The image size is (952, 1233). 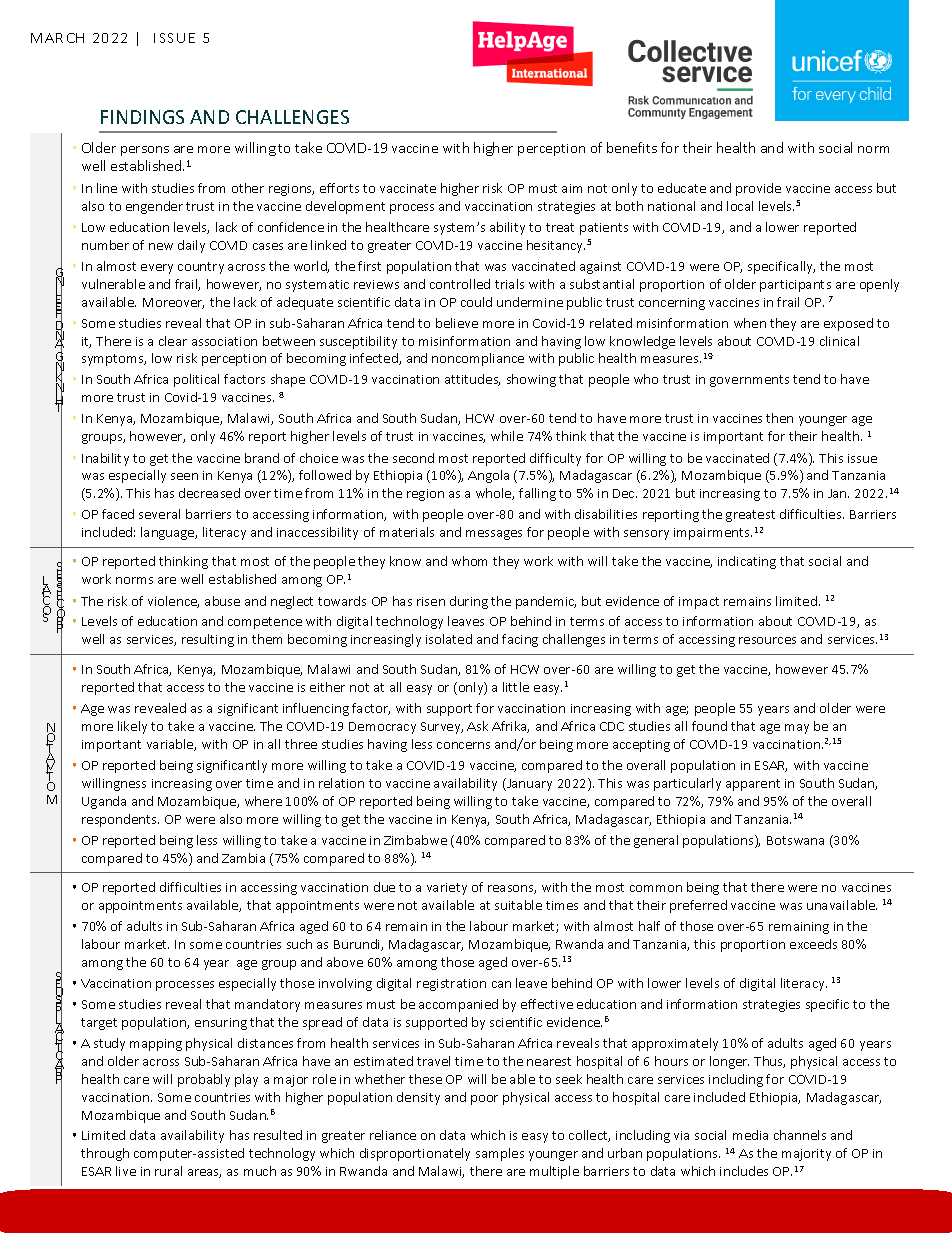 What do you see at coordinates (632, 147) in the screenshot?
I see `benefits` at bounding box center [632, 147].
